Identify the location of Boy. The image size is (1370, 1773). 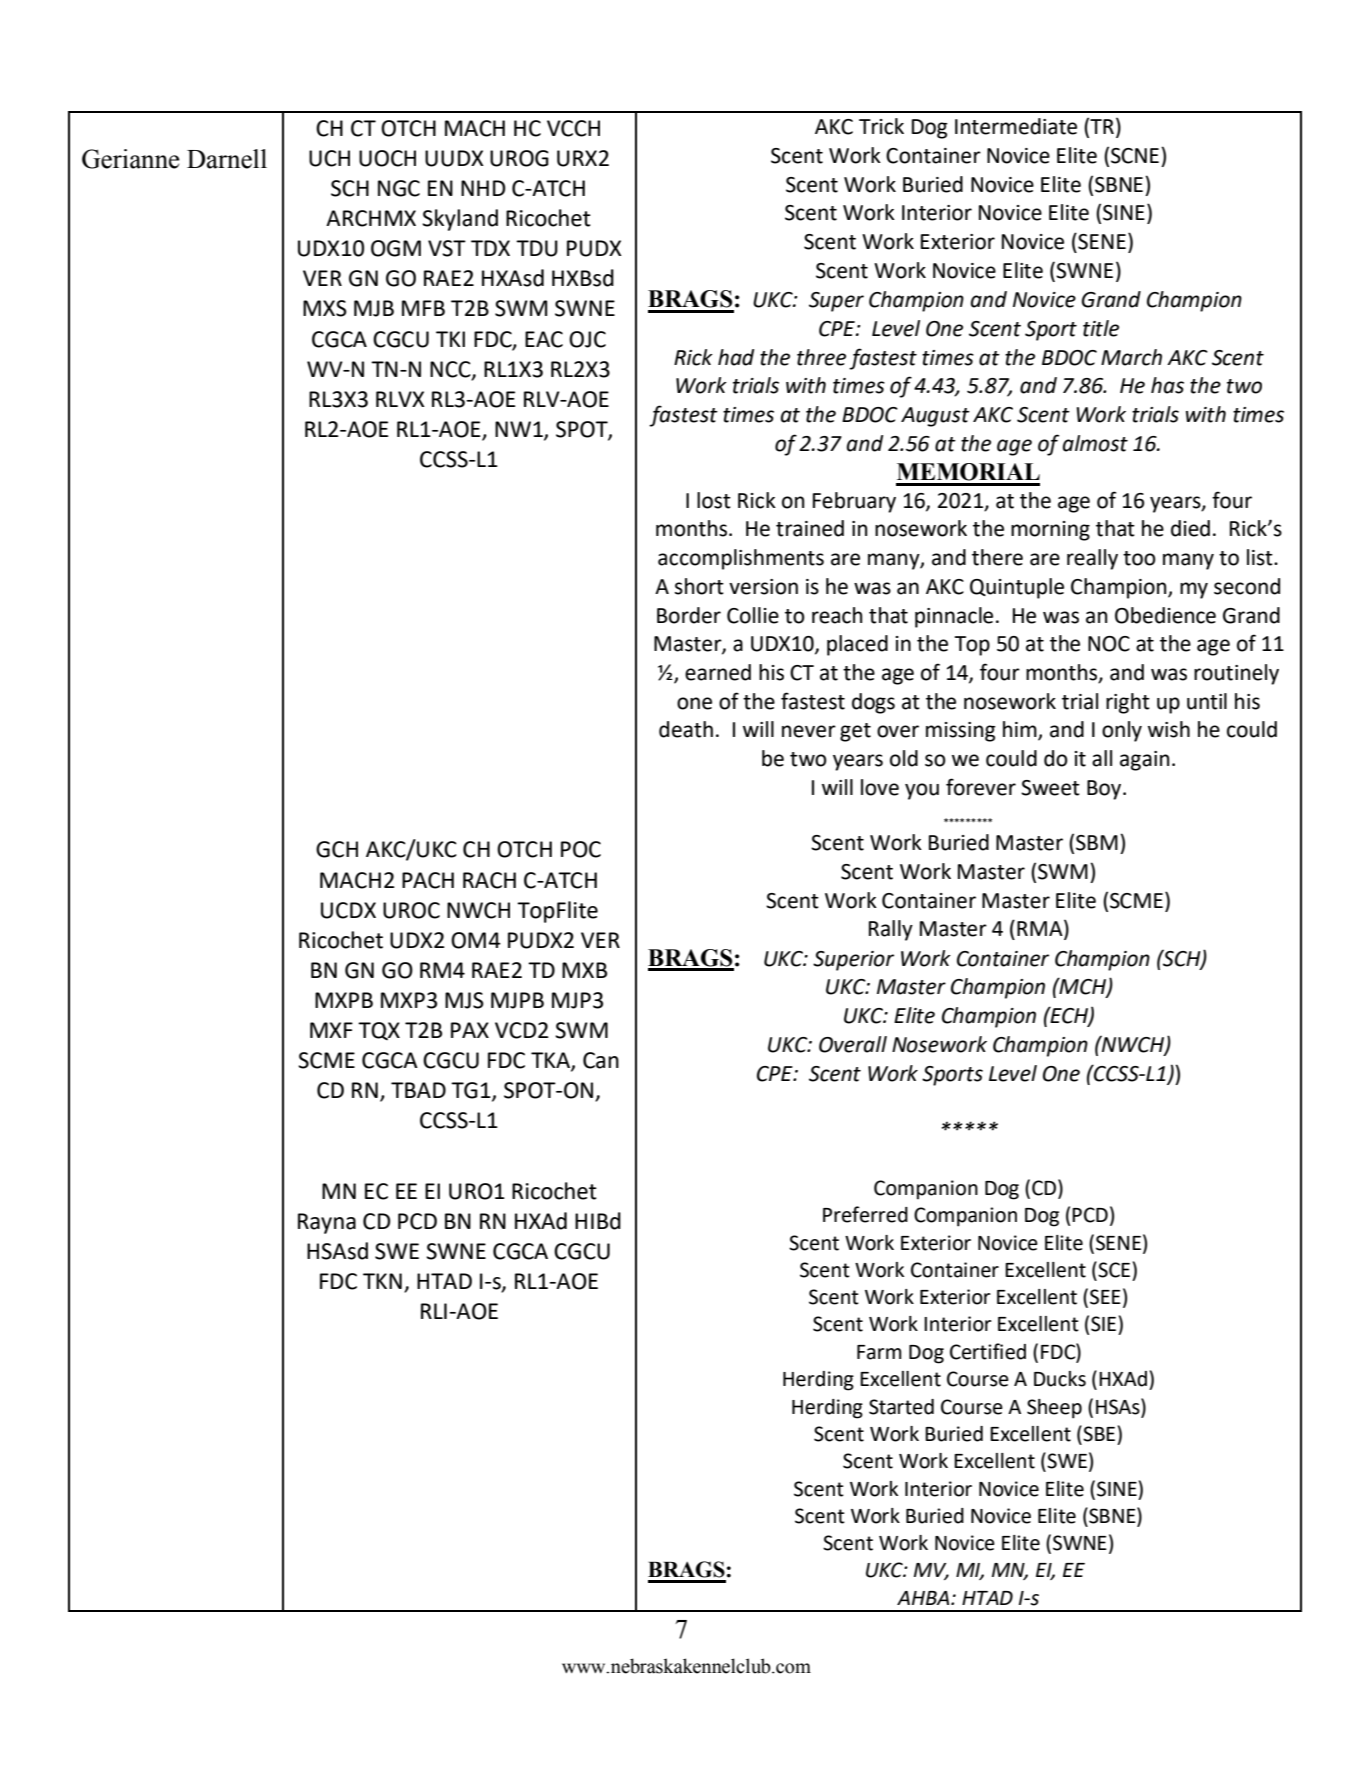
(1105, 790).
